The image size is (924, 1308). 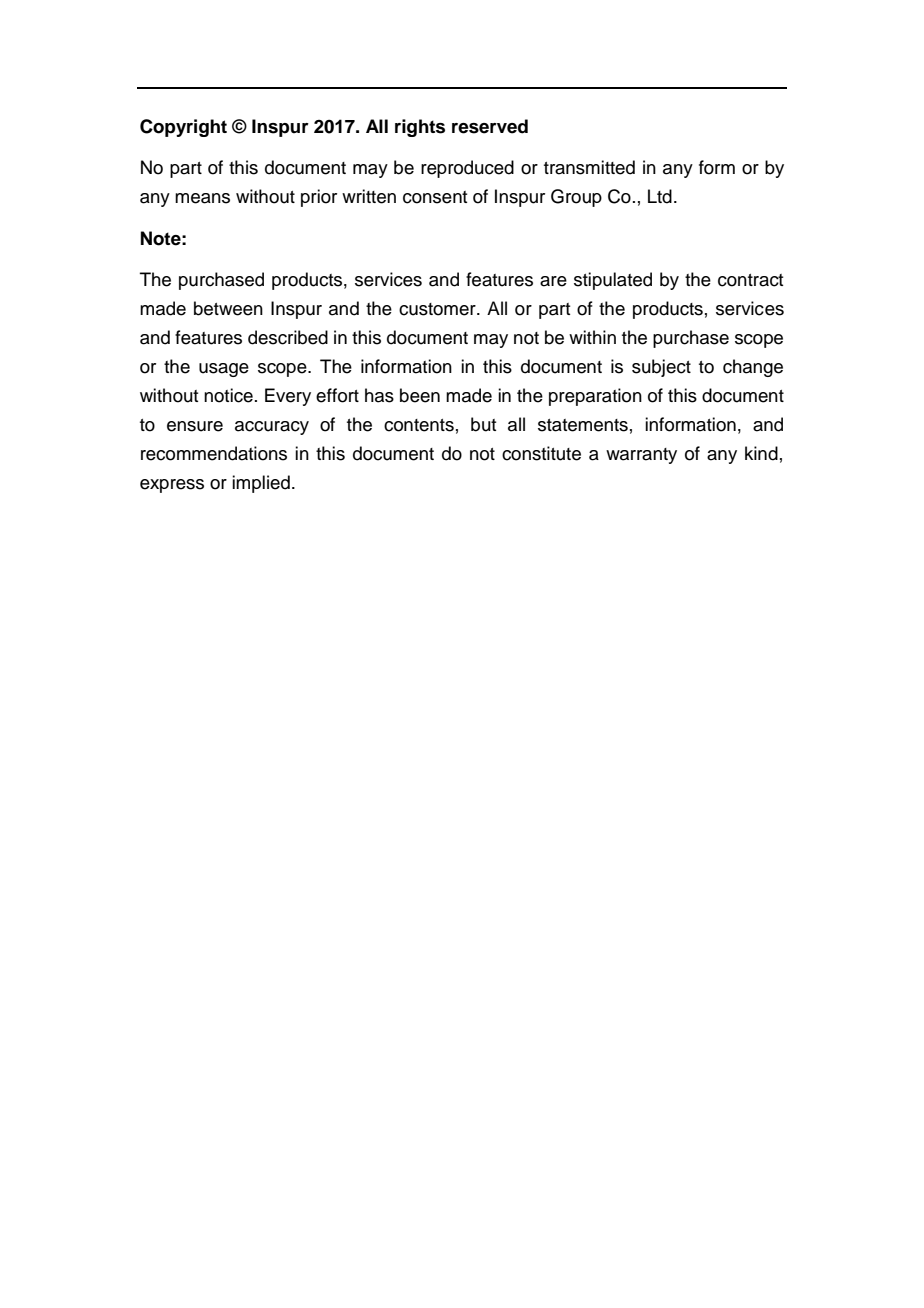 What do you see at coordinates (435, 197) in the screenshot?
I see `consent` at bounding box center [435, 197].
